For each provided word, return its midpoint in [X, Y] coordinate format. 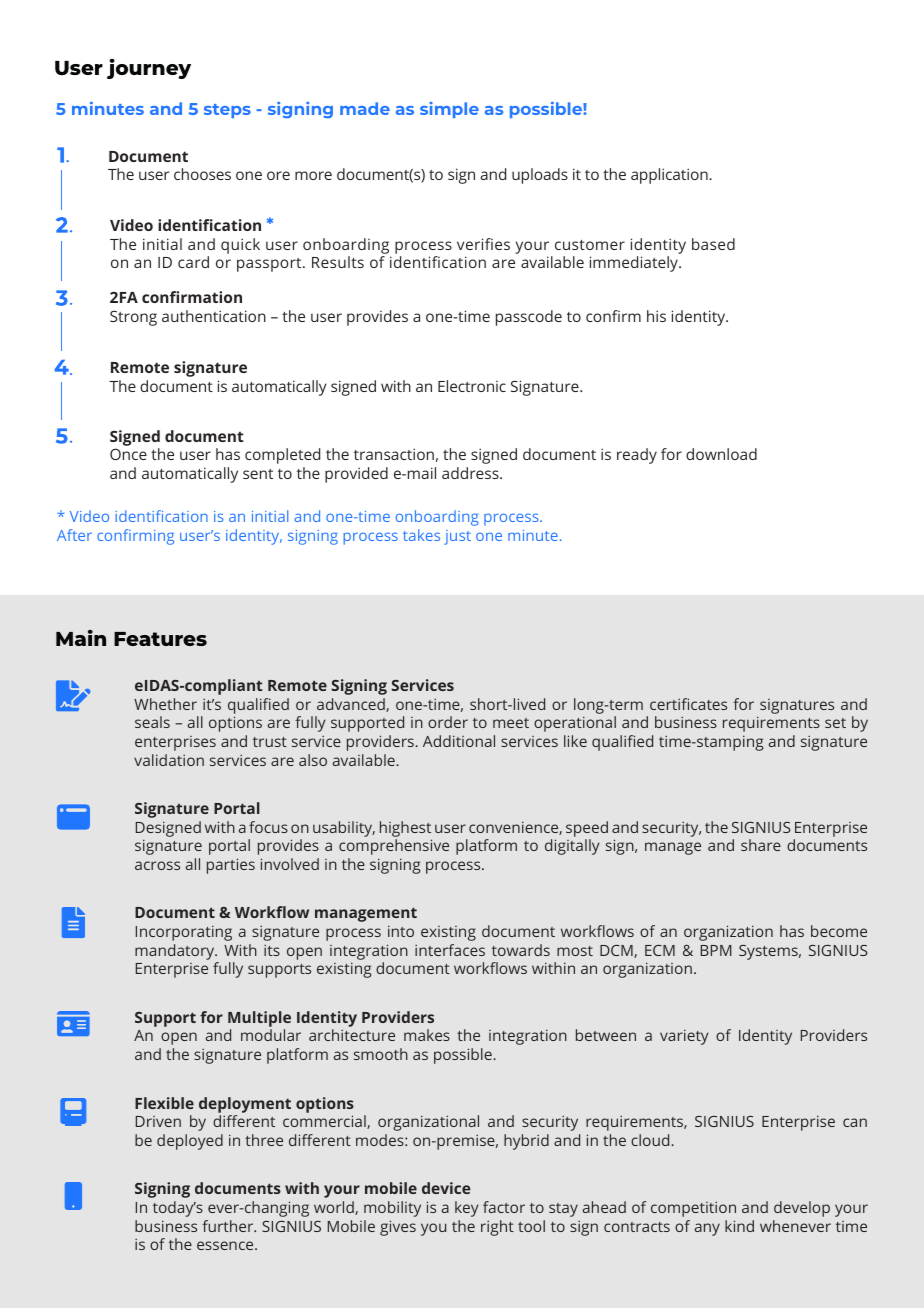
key [467, 1209]
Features [160, 639]
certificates [688, 704]
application [670, 176]
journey [149, 69]
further [229, 1226]
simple [449, 110]
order [448, 722]
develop [802, 1209]
